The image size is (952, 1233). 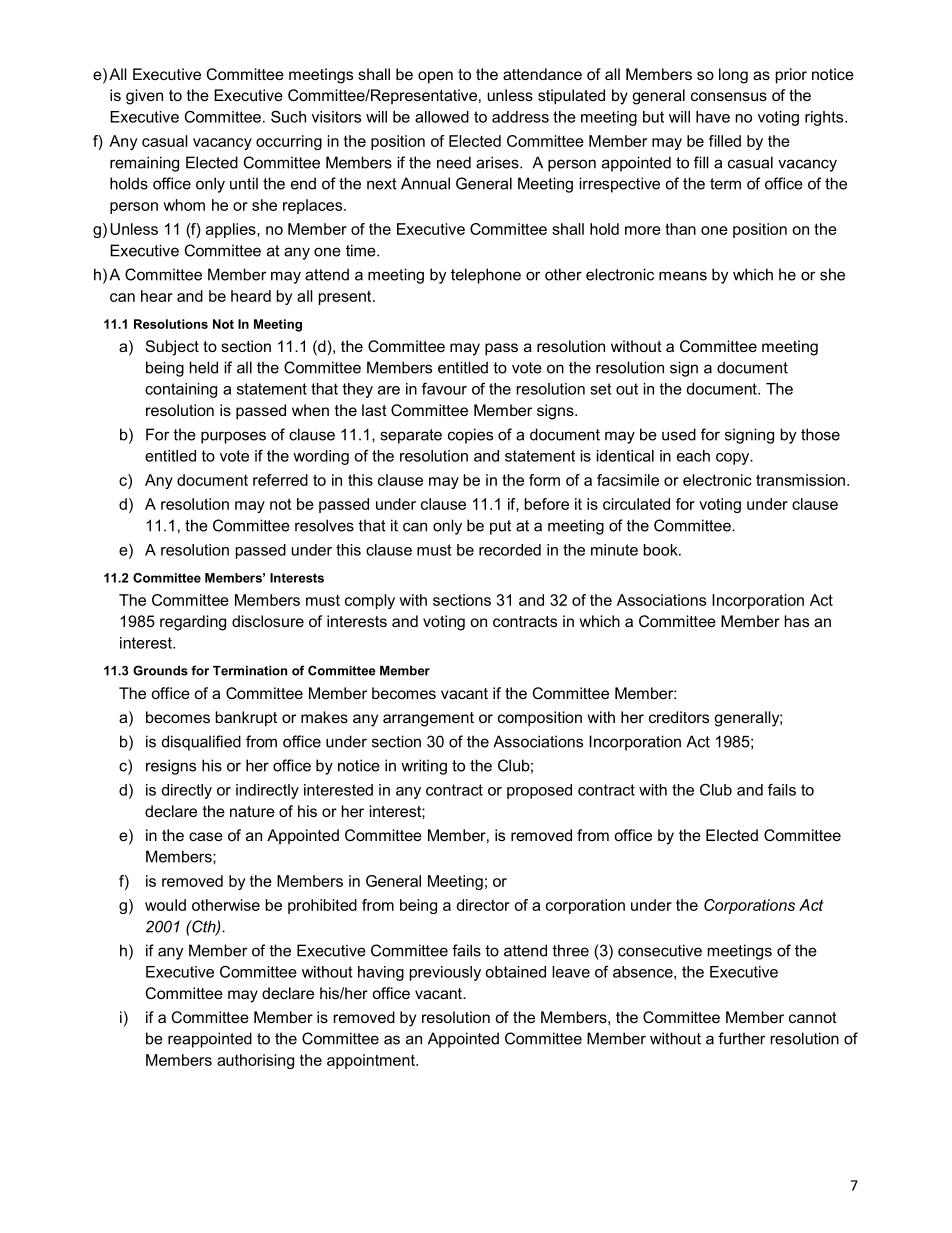 What do you see at coordinates (246, 718) in the page?
I see `bankrupt` at bounding box center [246, 718].
